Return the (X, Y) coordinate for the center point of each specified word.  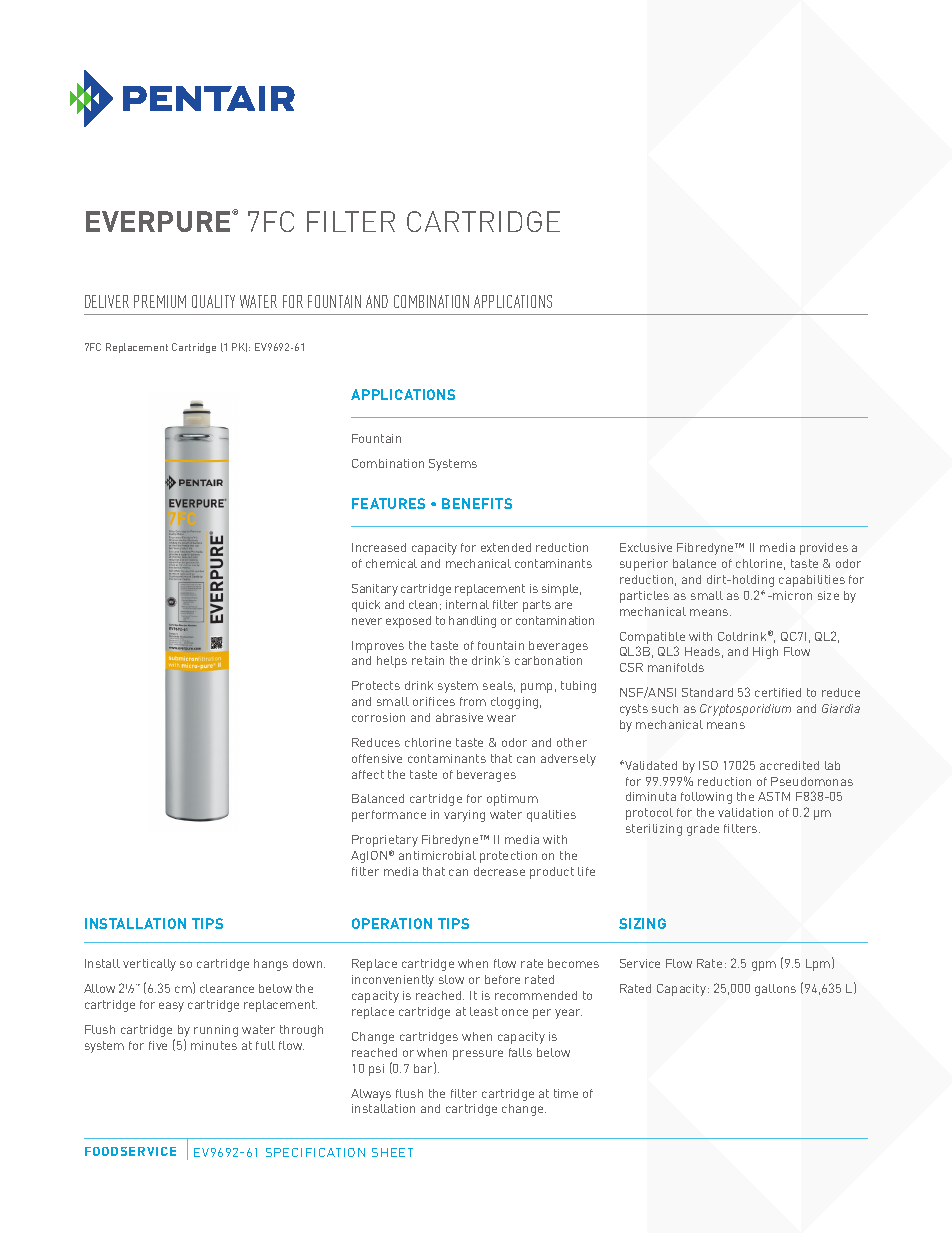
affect (368, 774)
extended (506, 547)
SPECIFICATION (315, 1152)
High (765, 653)
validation (745, 812)
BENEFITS (477, 503)
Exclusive (646, 547)
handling (472, 622)
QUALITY (213, 301)
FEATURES (388, 503)
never (367, 621)
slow (451, 979)
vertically (149, 965)
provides (824, 549)
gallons (775, 990)
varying (464, 816)
